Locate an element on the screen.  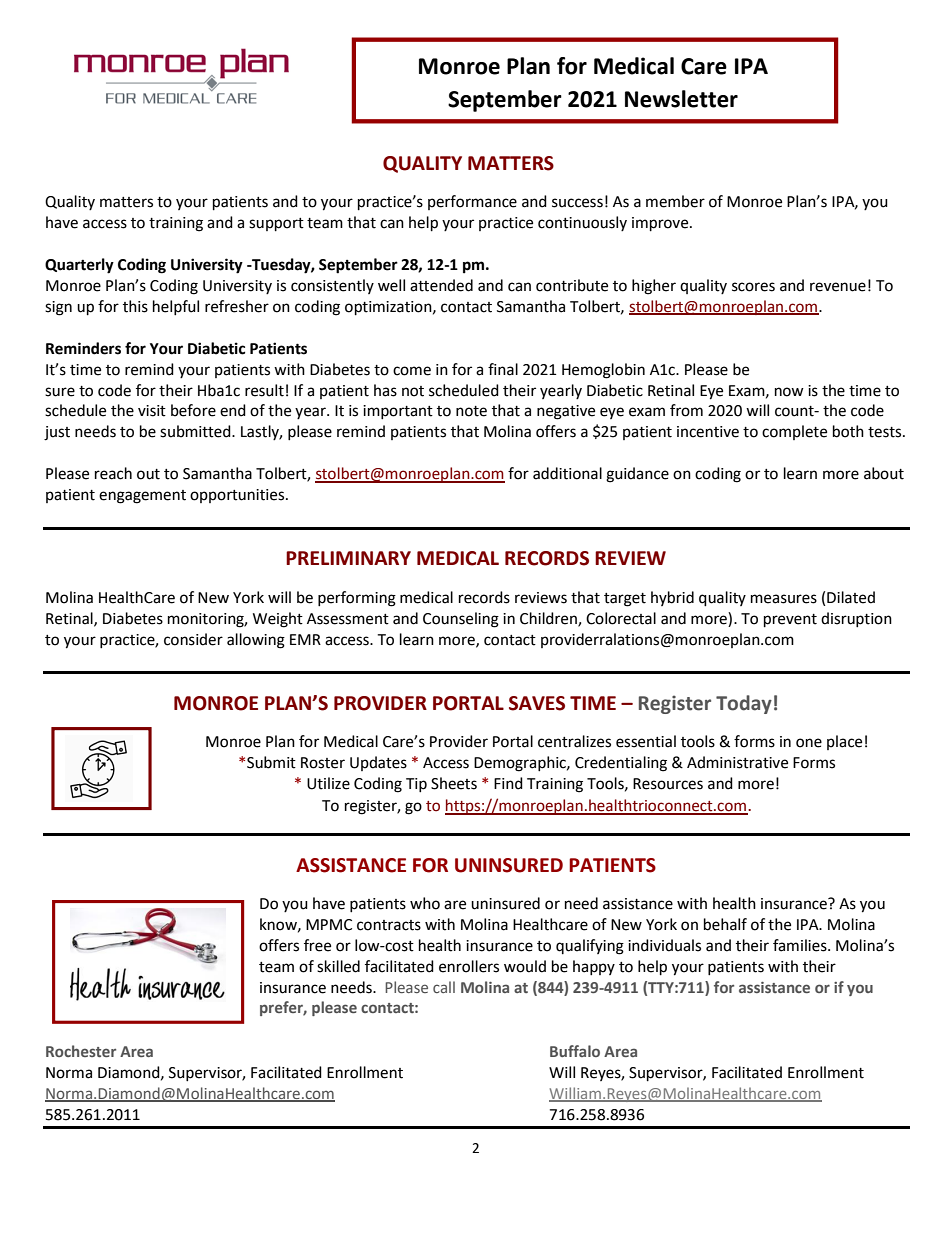
Newsletter is located at coordinates (681, 99).
